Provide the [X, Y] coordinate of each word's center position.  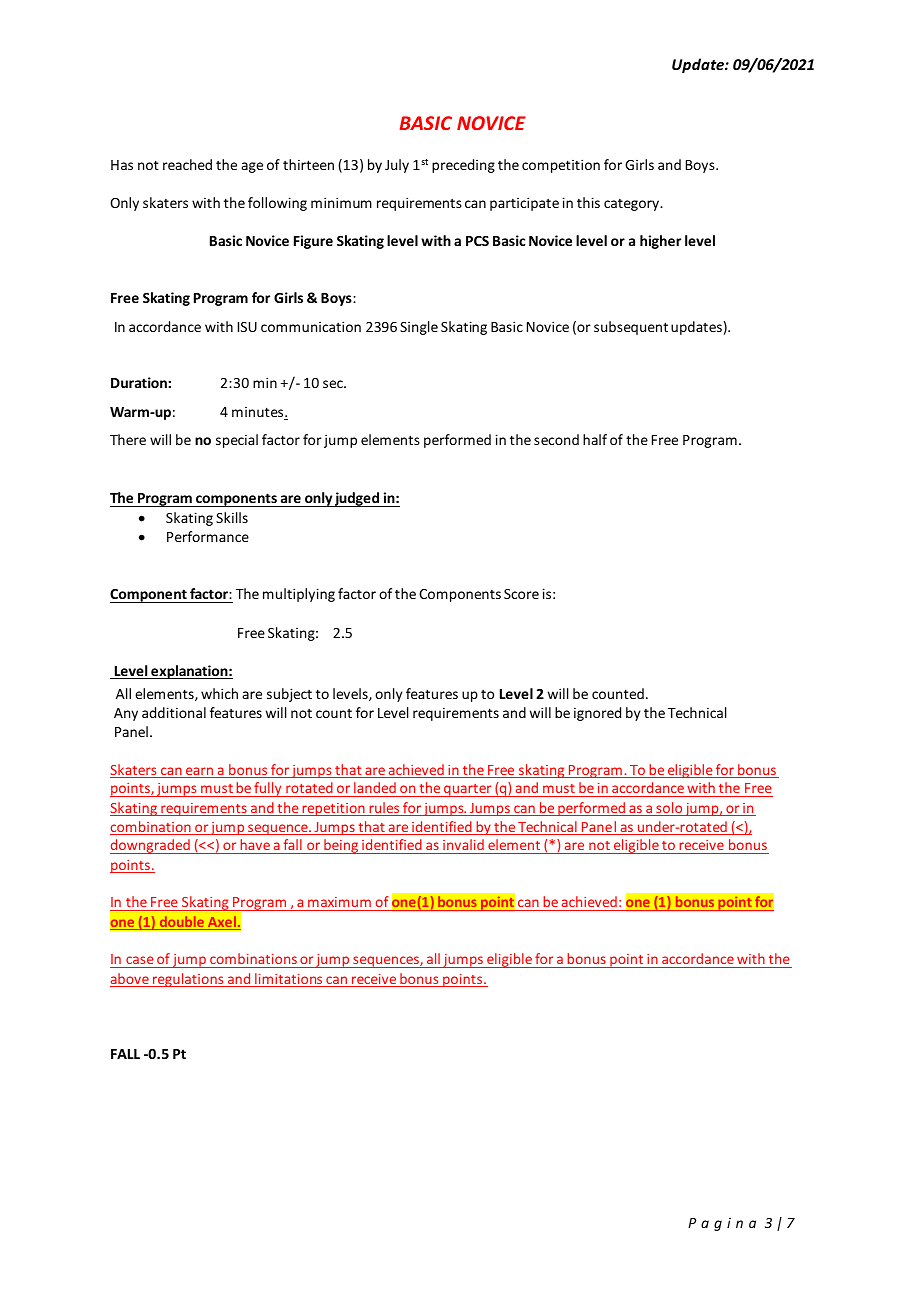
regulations [188, 980]
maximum [339, 902]
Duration [140, 382]
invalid [463, 844]
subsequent [631, 328]
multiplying [299, 595]
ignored [597, 714]
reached [187, 164]
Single [419, 328]
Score [521, 594]
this [588, 202]
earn [200, 772]
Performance [208, 536]
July [397, 166]
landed [375, 789]
